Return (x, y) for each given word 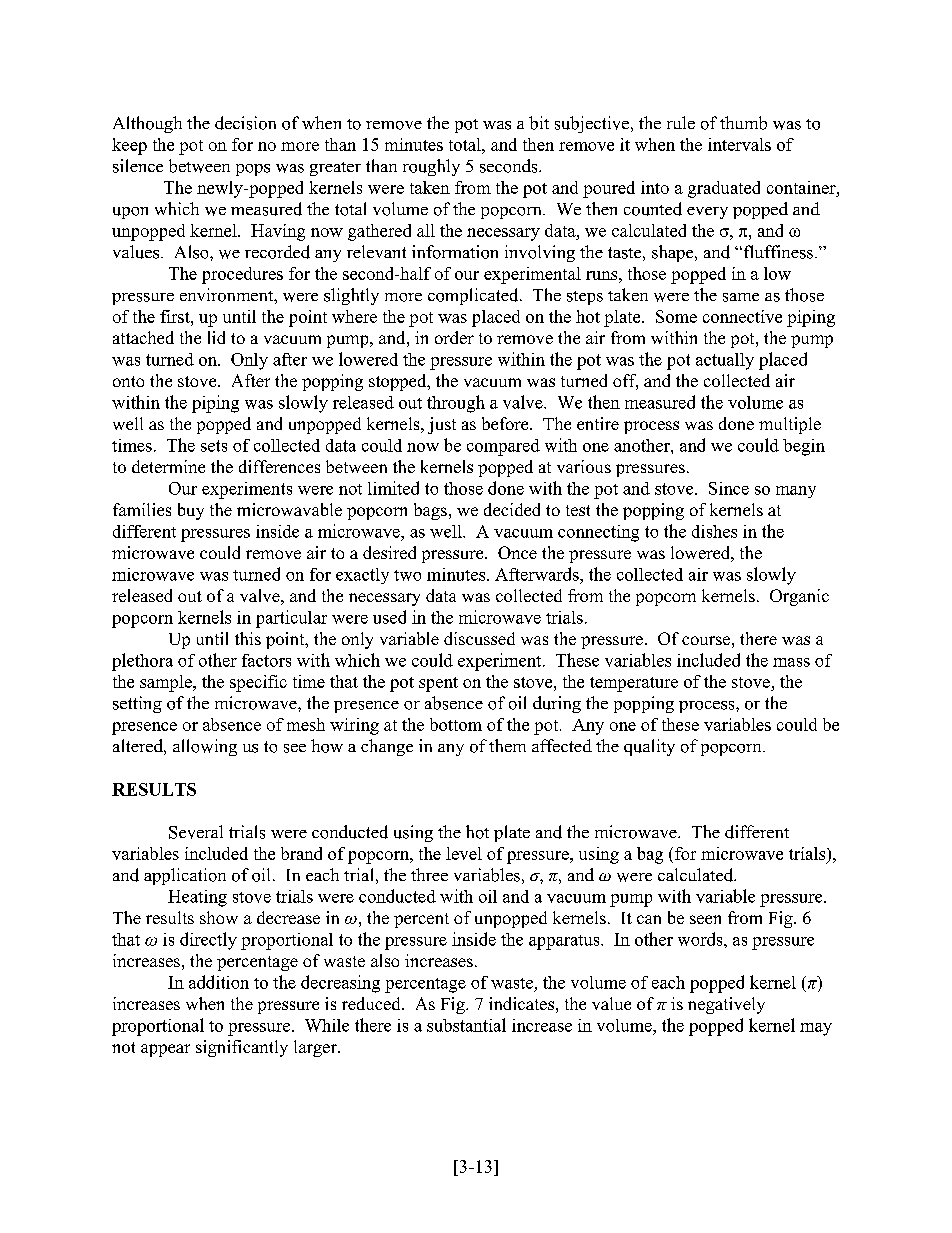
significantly (242, 1048)
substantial (466, 1025)
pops (253, 170)
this (248, 638)
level (464, 853)
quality (649, 747)
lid (216, 337)
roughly (431, 167)
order (454, 337)
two (407, 575)
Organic (799, 597)
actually (725, 361)
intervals (739, 144)
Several (196, 832)
